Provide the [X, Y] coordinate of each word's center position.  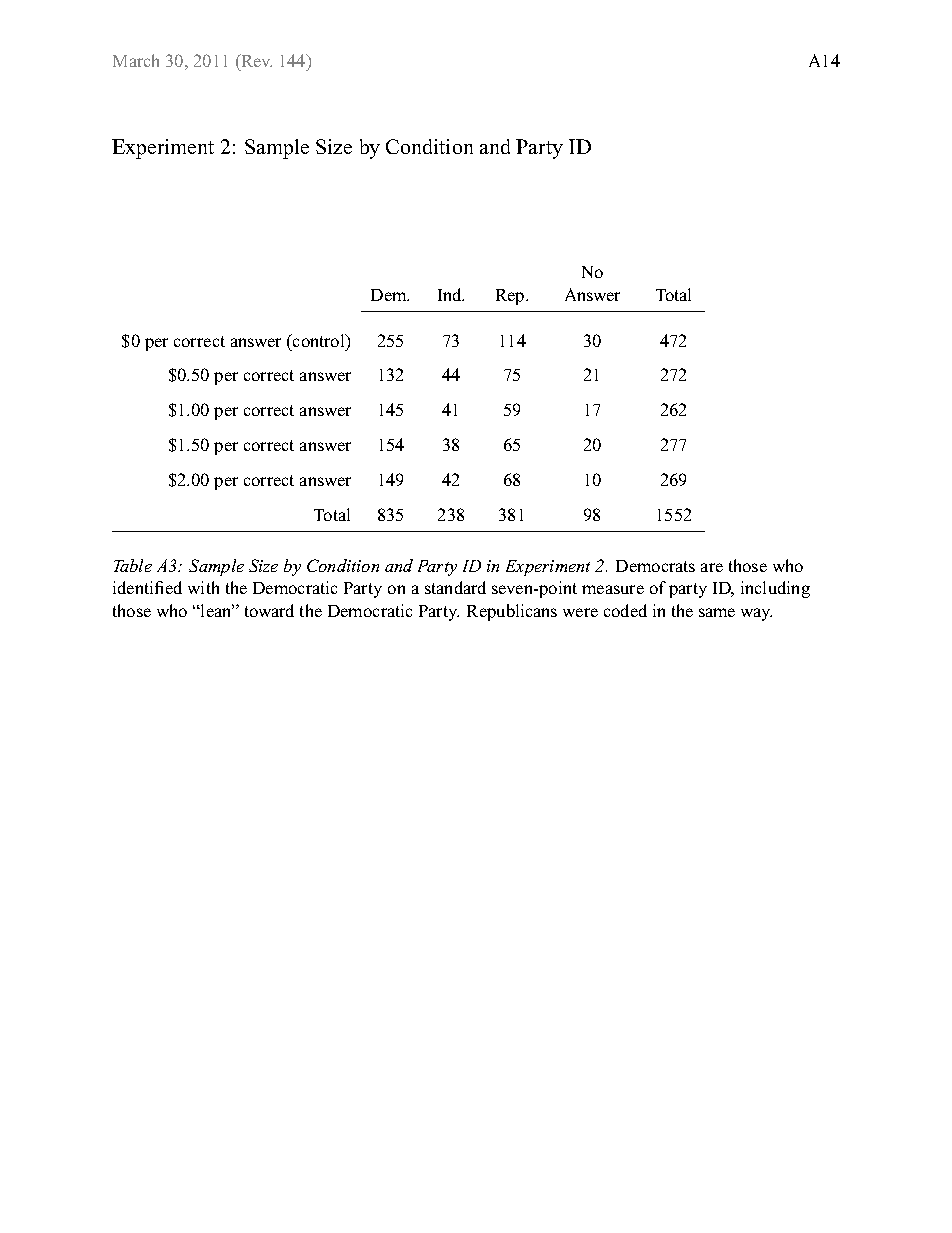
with [203, 587]
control [318, 340]
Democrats [655, 566]
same [717, 612]
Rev [255, 60]
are [712, 567]
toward [269, 610]
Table [133, 565]
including [775, 589]
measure [613, 589]
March [136, 60]
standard [455, 587]
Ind [451, 294]
